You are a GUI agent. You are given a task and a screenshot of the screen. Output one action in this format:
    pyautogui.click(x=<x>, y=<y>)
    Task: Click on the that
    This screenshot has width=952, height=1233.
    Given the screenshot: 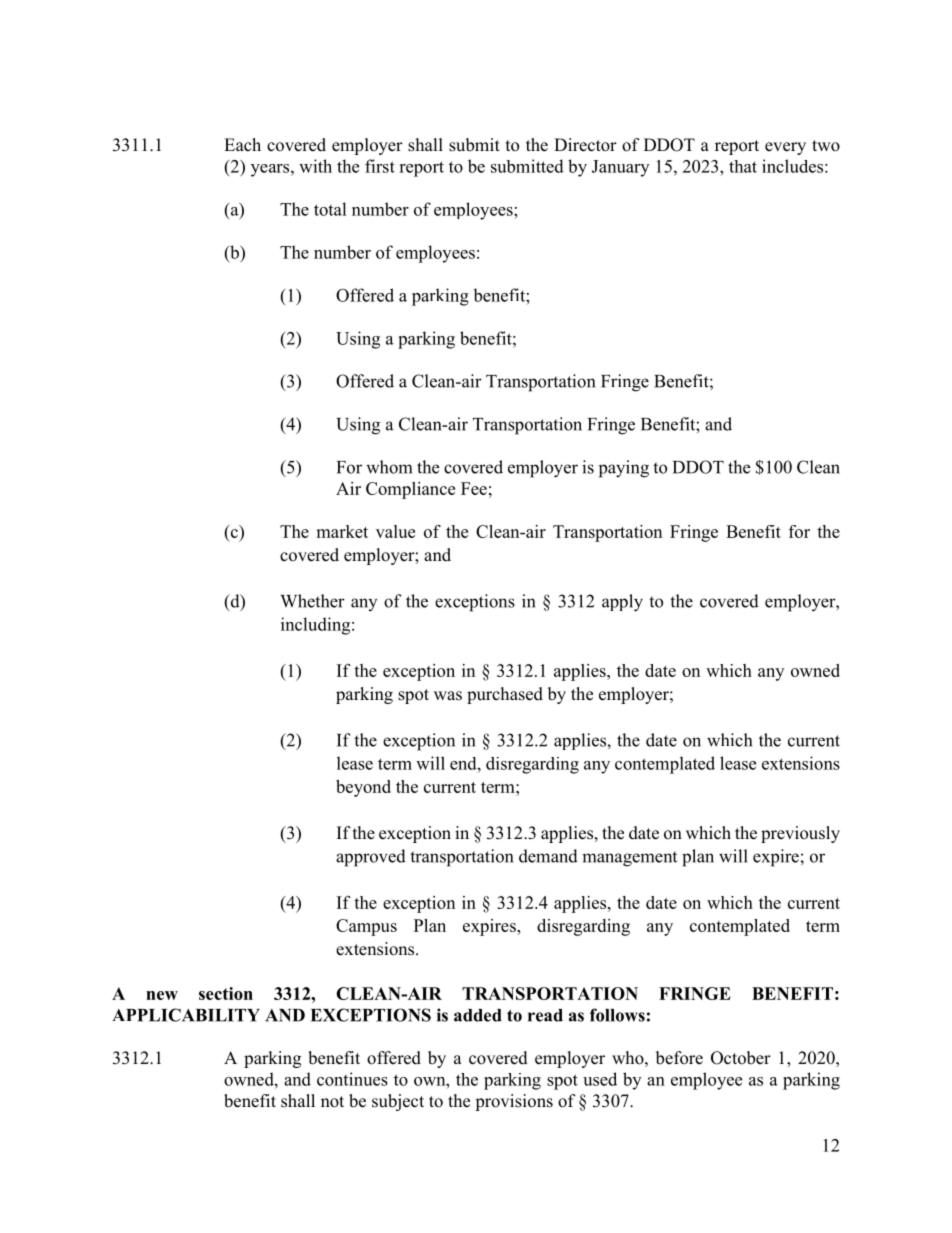 What is the action you would take?
    pyautogui.click(x=743, y=166)
